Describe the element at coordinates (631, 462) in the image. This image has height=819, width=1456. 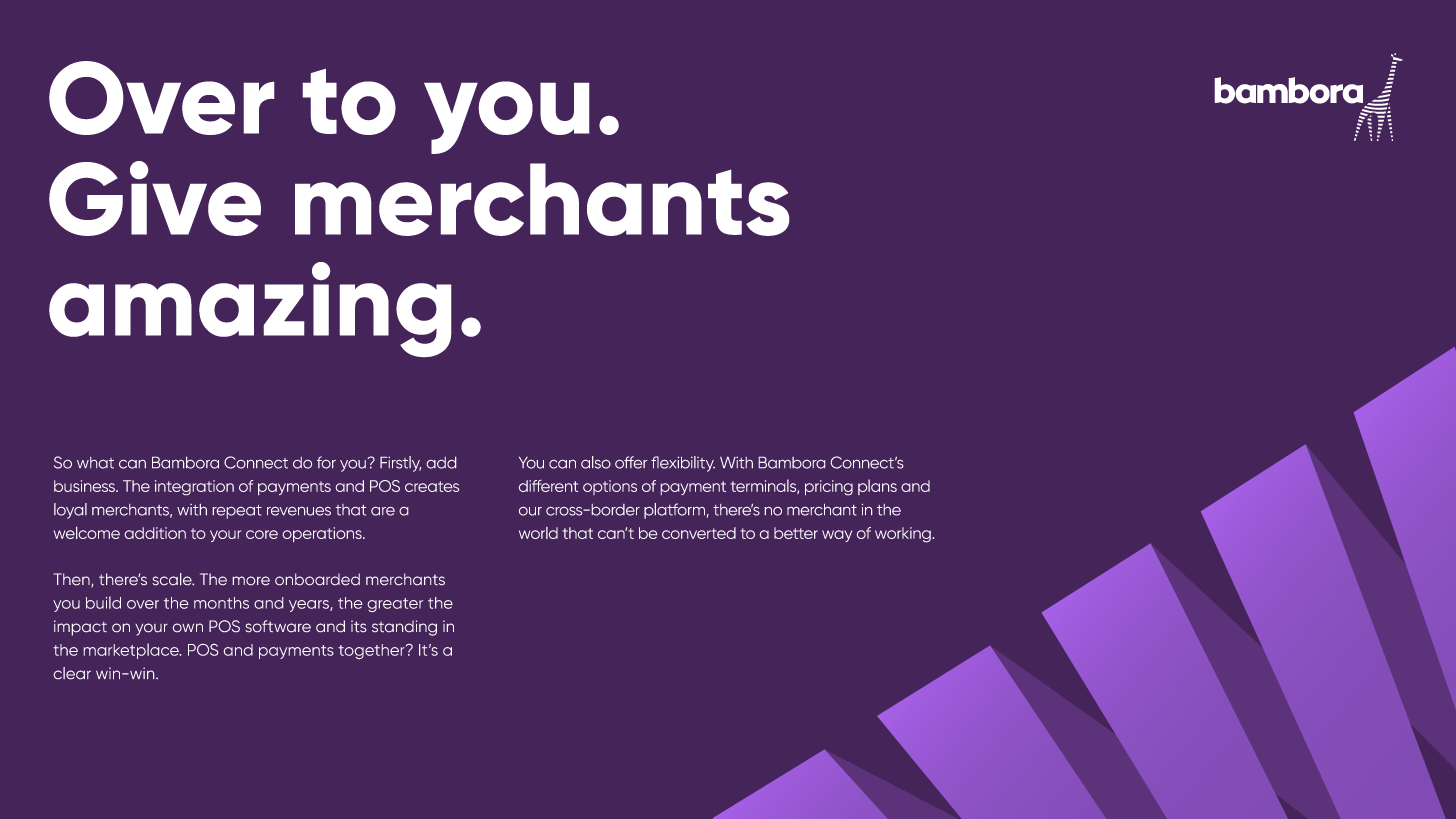
I see `offer` at that location.
